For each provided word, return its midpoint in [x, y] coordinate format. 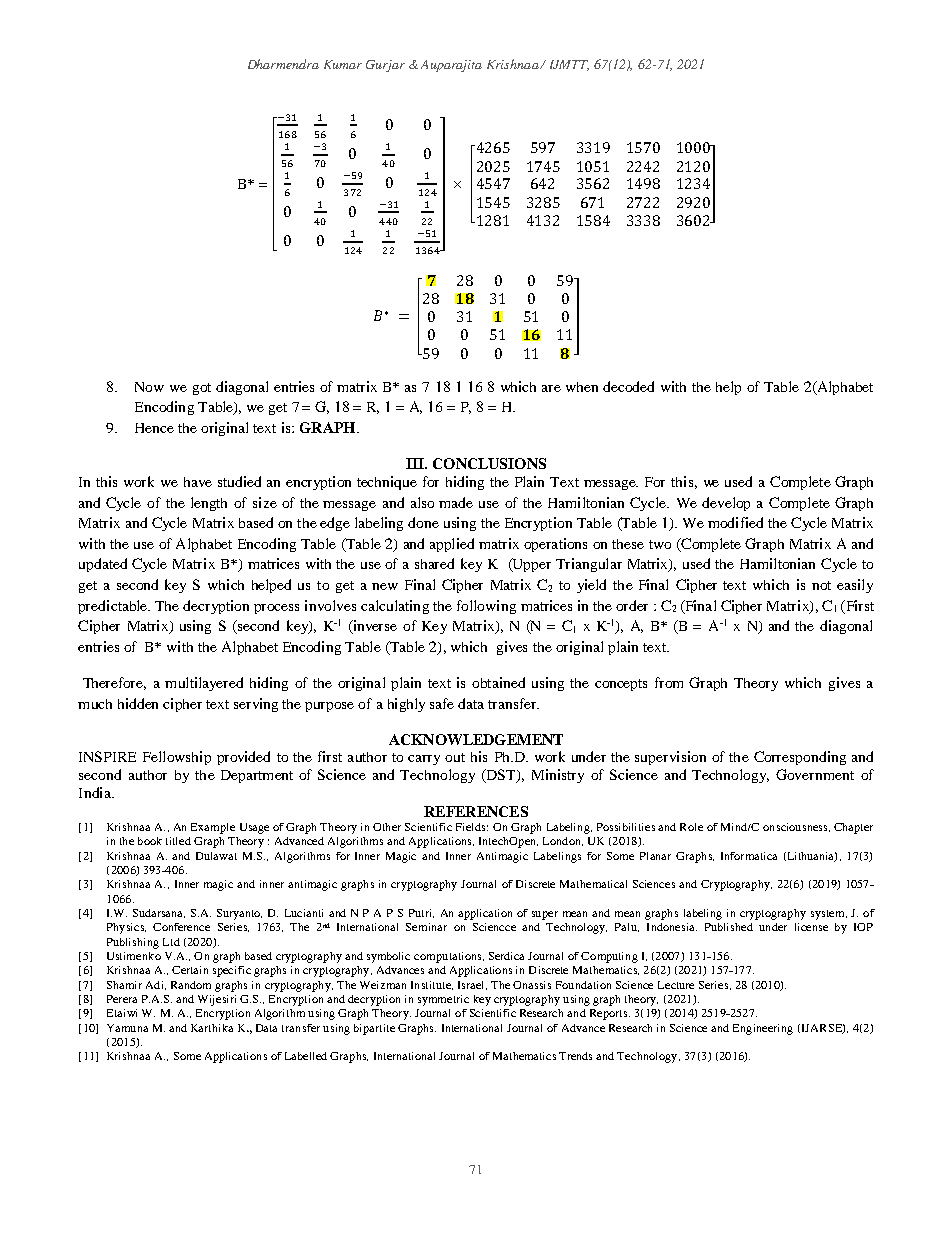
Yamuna [127, 1028]
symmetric [443, 1000]
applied [452, 545]
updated [103, 565]
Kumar [343, 64]
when [582, 387]
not [821, 585]
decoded [628, 386]
